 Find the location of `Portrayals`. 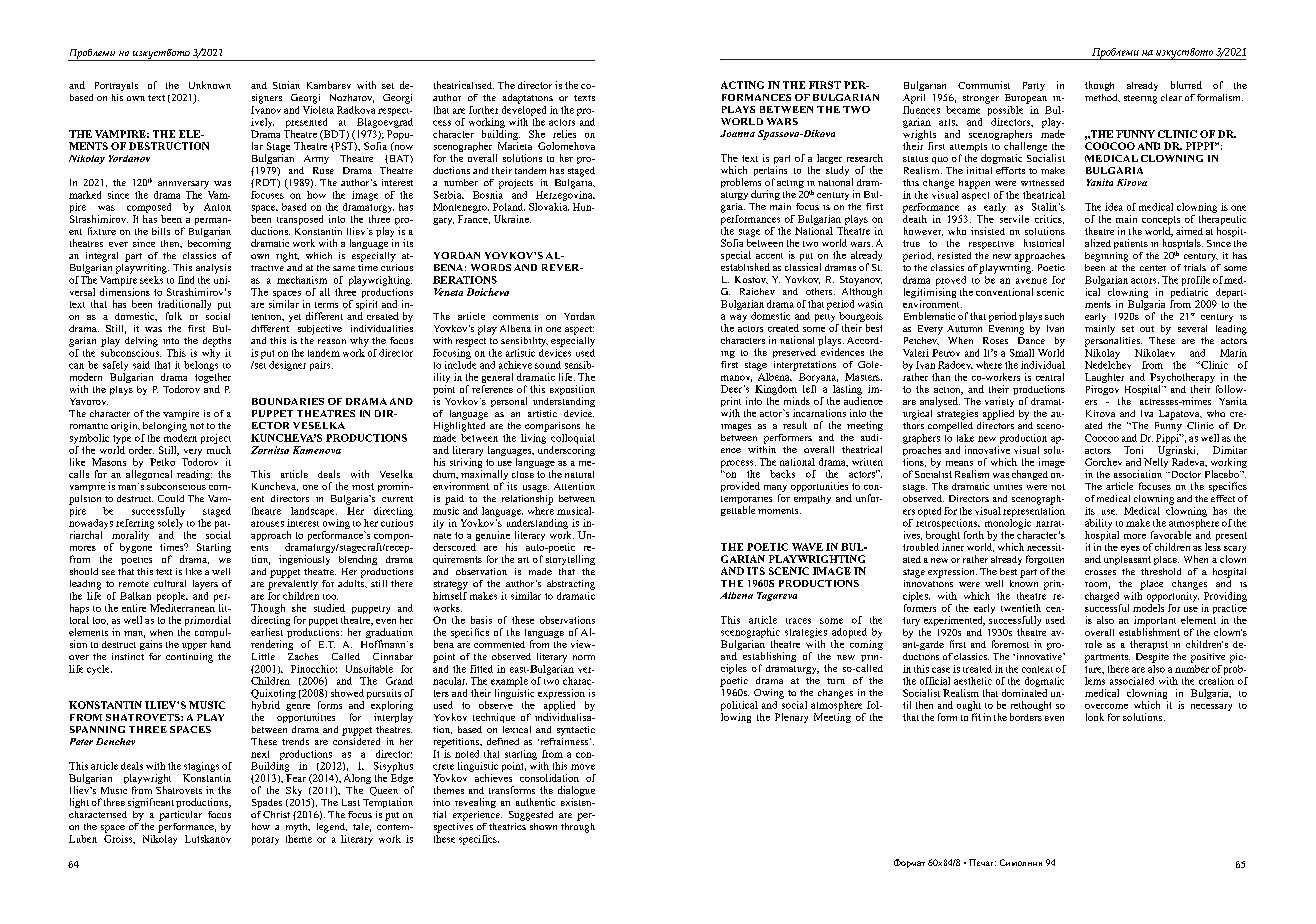

Portrayals is located at coordinates (116, 86).
